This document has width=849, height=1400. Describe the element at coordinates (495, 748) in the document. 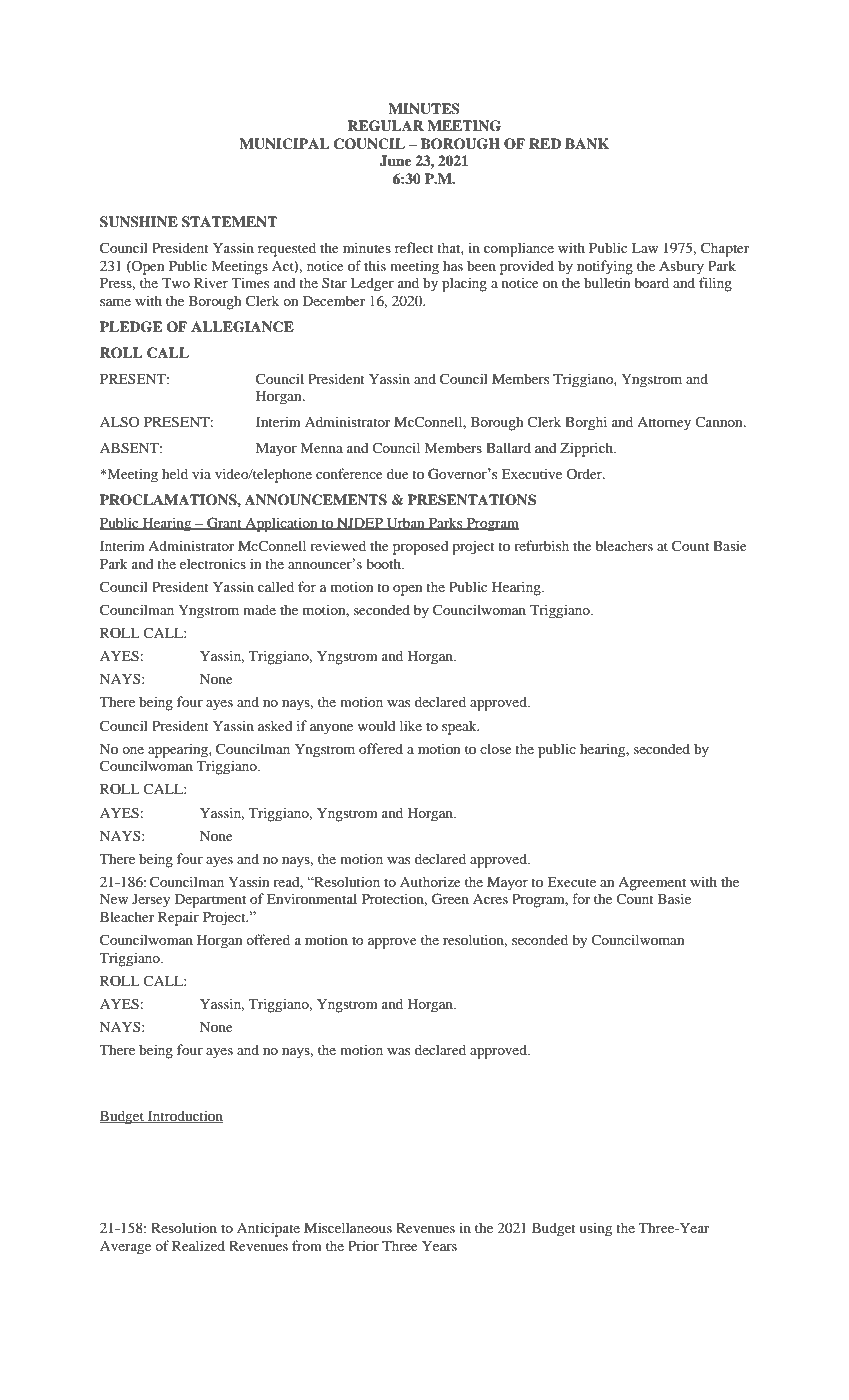

I see `close` at that location.
